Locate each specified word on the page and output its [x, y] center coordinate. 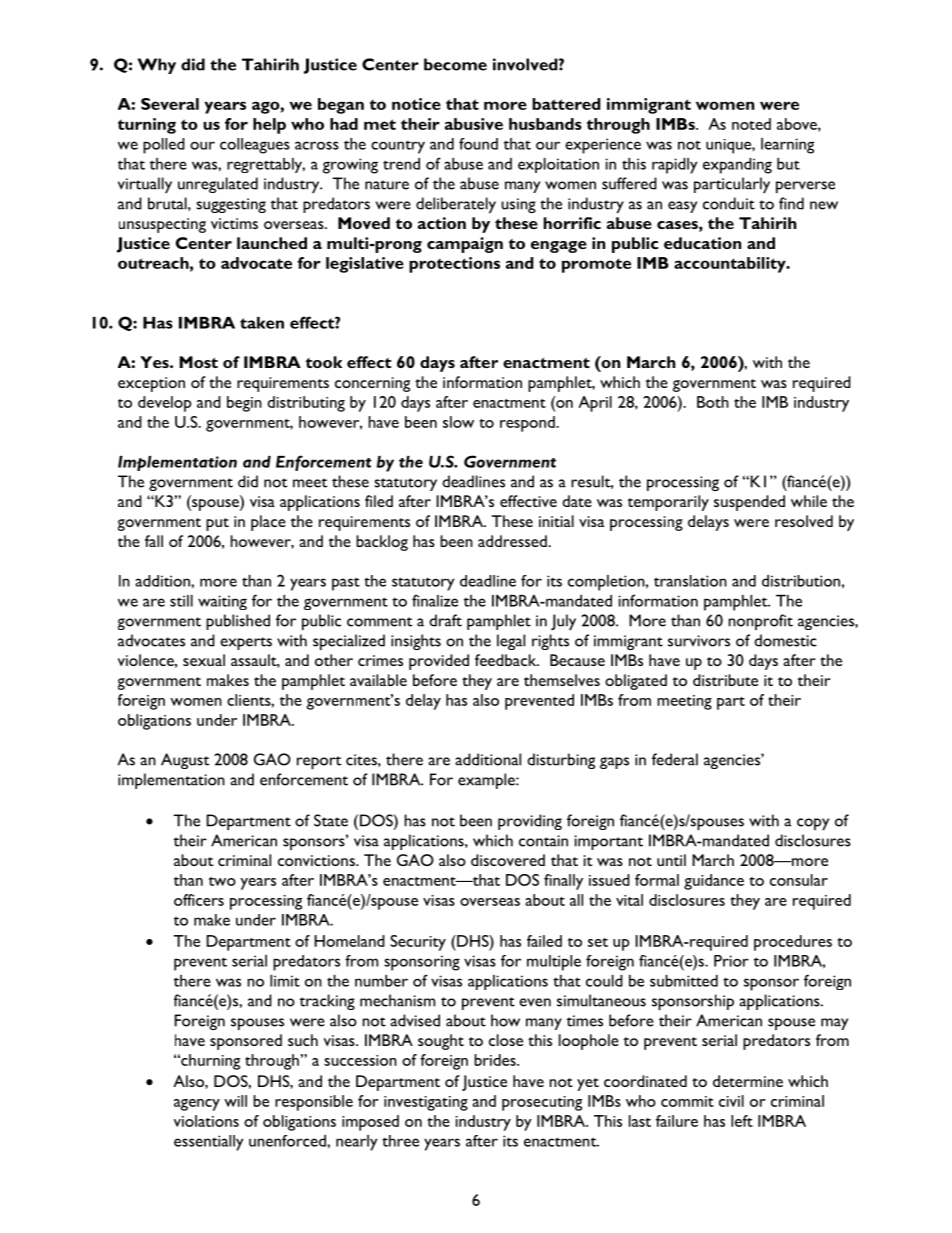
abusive [474, 124]
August [185, 761]
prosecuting [542, 1103]
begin [244, 404]
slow [458, 422]
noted [751, 124]
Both [713, 402]
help [269, 126]
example [487, 781]
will [235, 1101]
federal [675, 759]
